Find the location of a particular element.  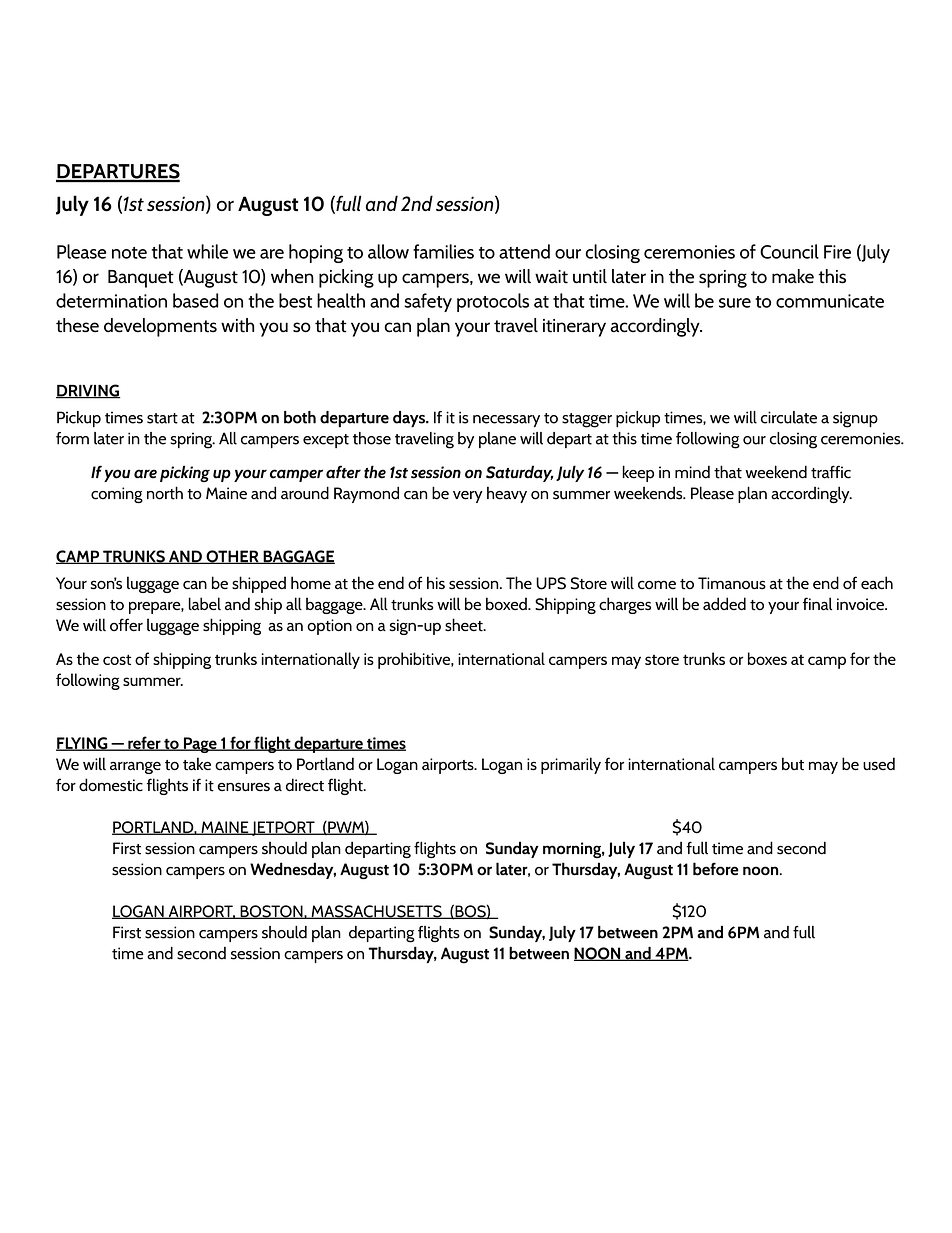

before is located at coordinates (716, 869).
